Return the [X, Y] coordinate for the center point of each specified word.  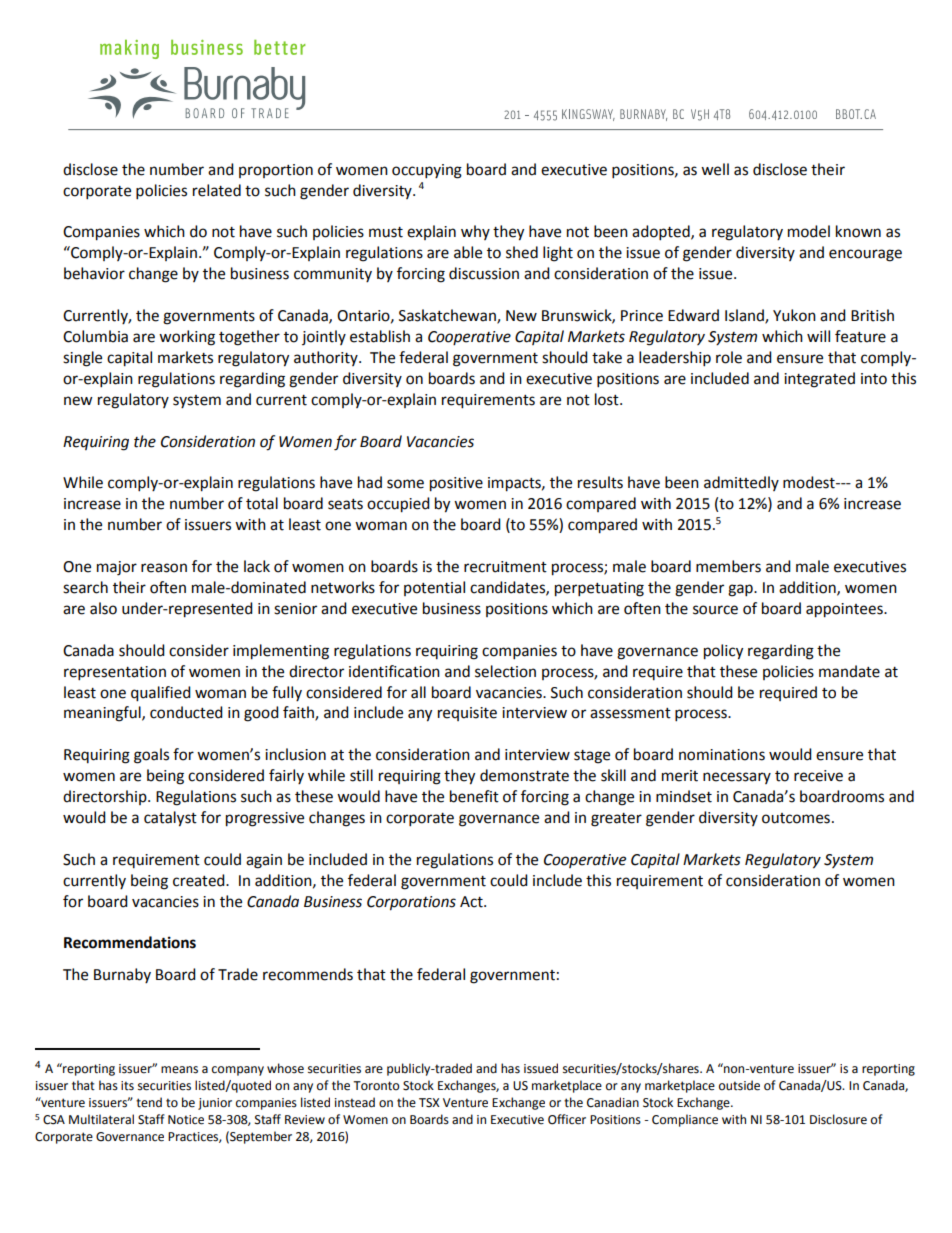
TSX [429, 1103]
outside [739, 1085]
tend [149, 1102]
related [217, 190]
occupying [427, 171]
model [809, 231]
